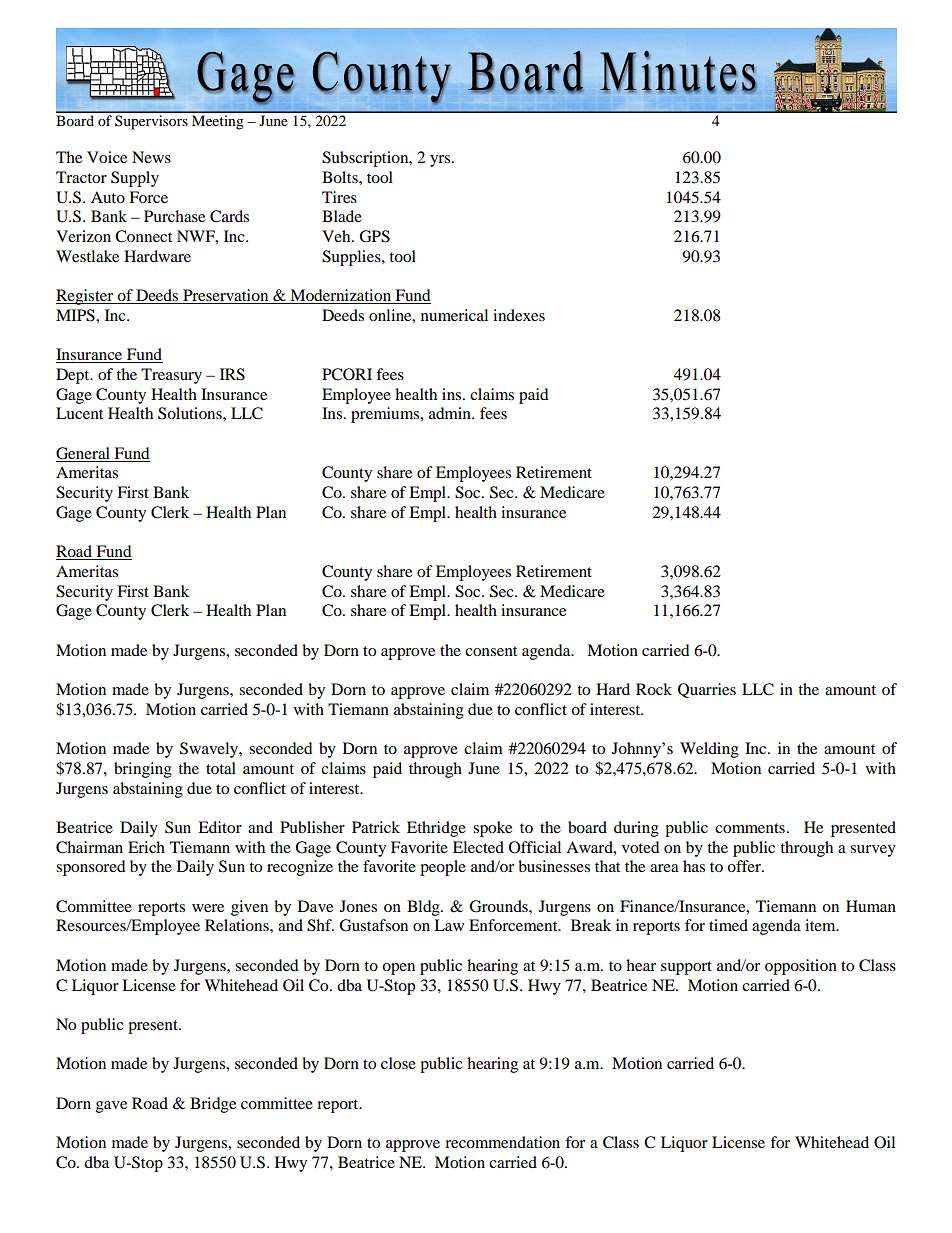 The width and height of the screenshot is (952, 1233). Describe the element at coordinates (135, 179) in the screenshot. I see `Supply` at that location.
